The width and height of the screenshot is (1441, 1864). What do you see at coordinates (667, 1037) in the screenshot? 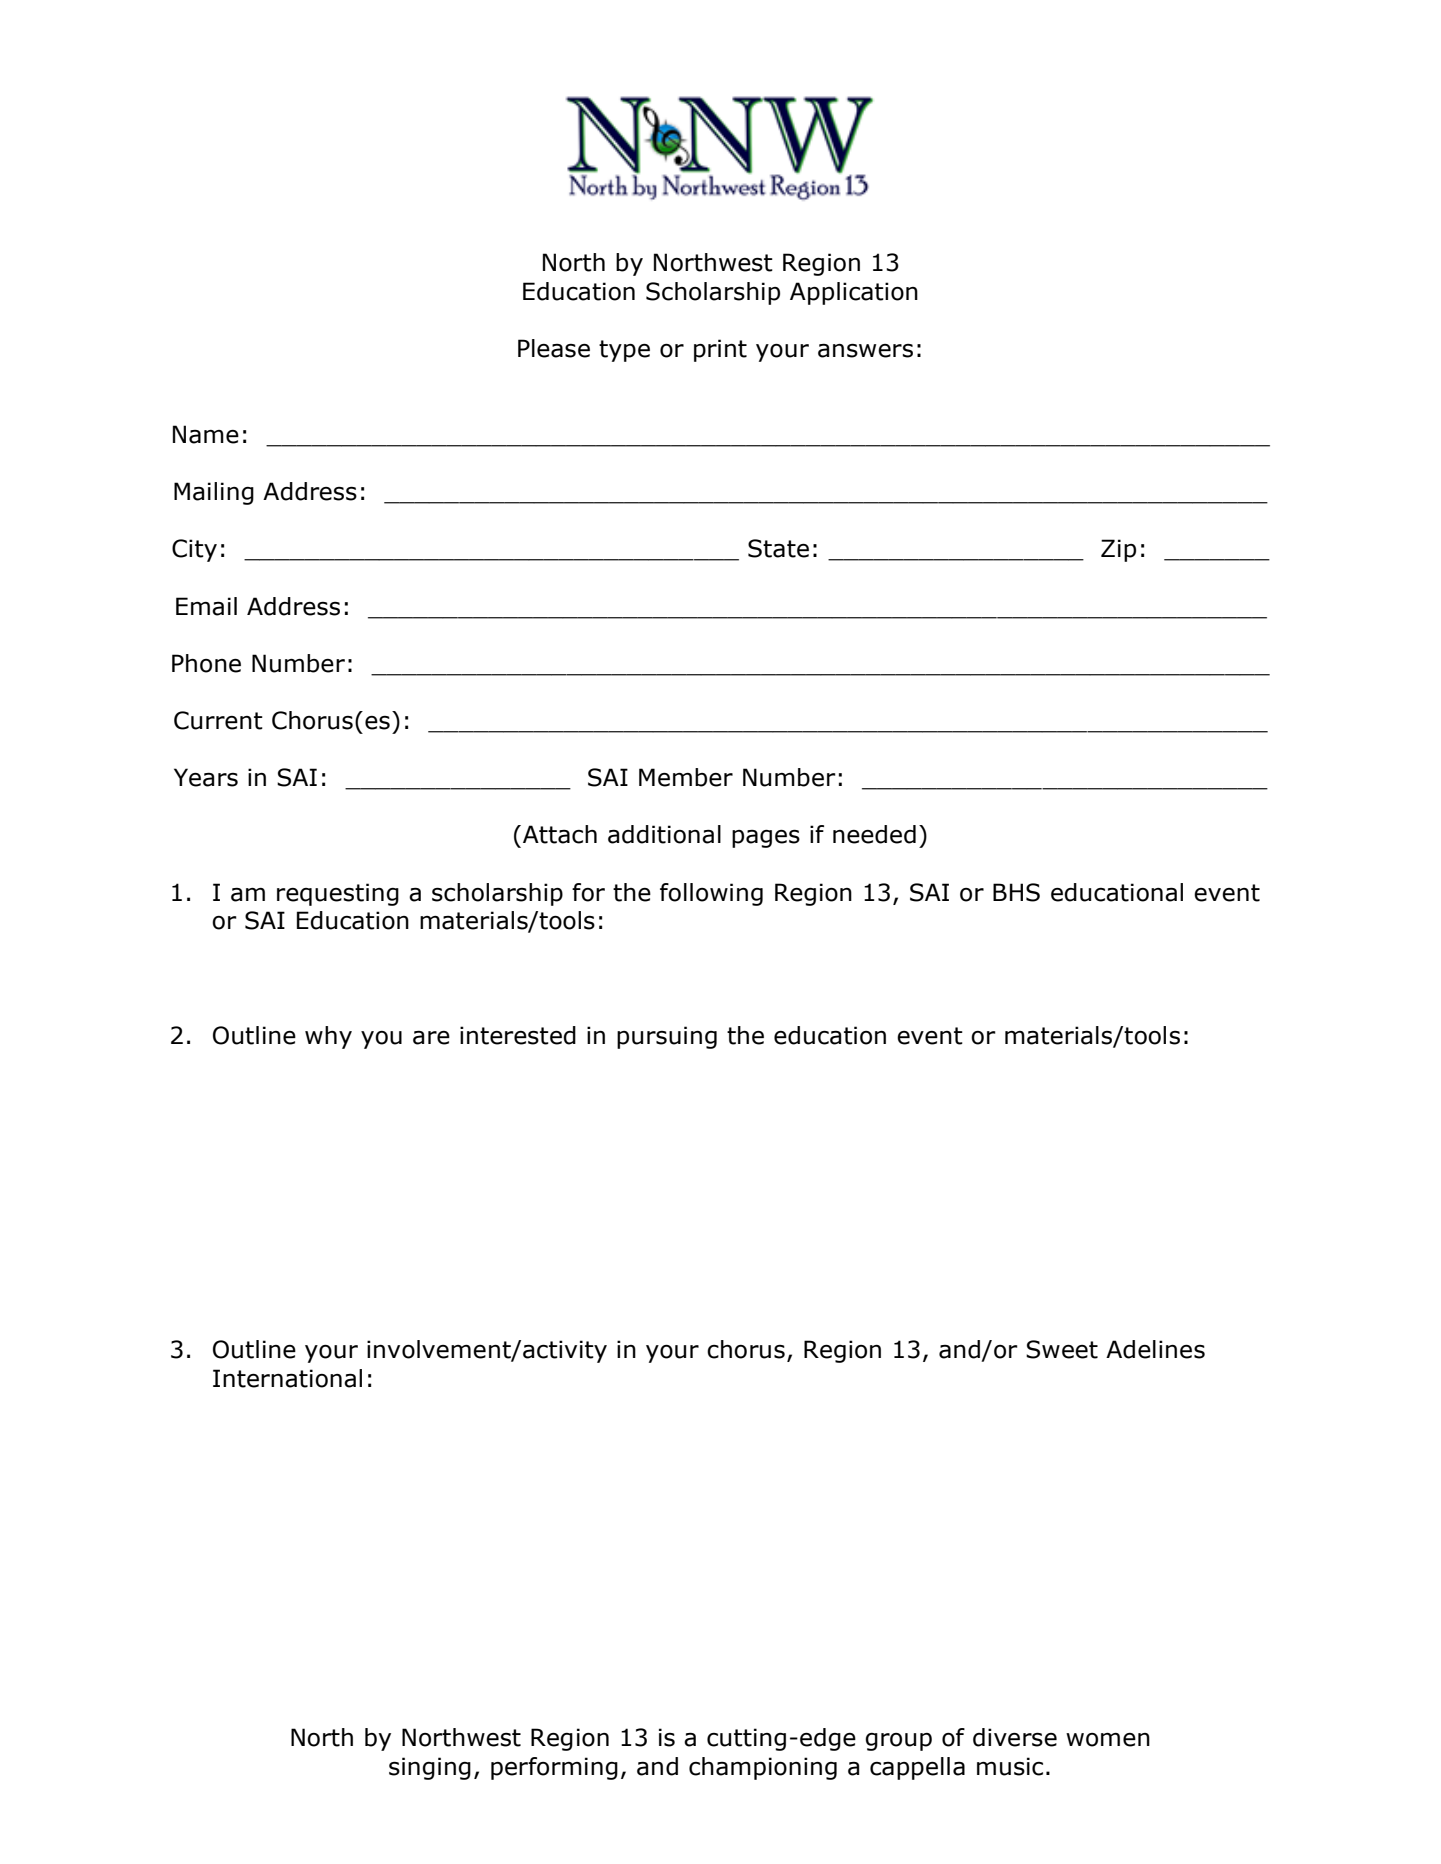
I see `pursuing` at bounding box center [667, 1037].
